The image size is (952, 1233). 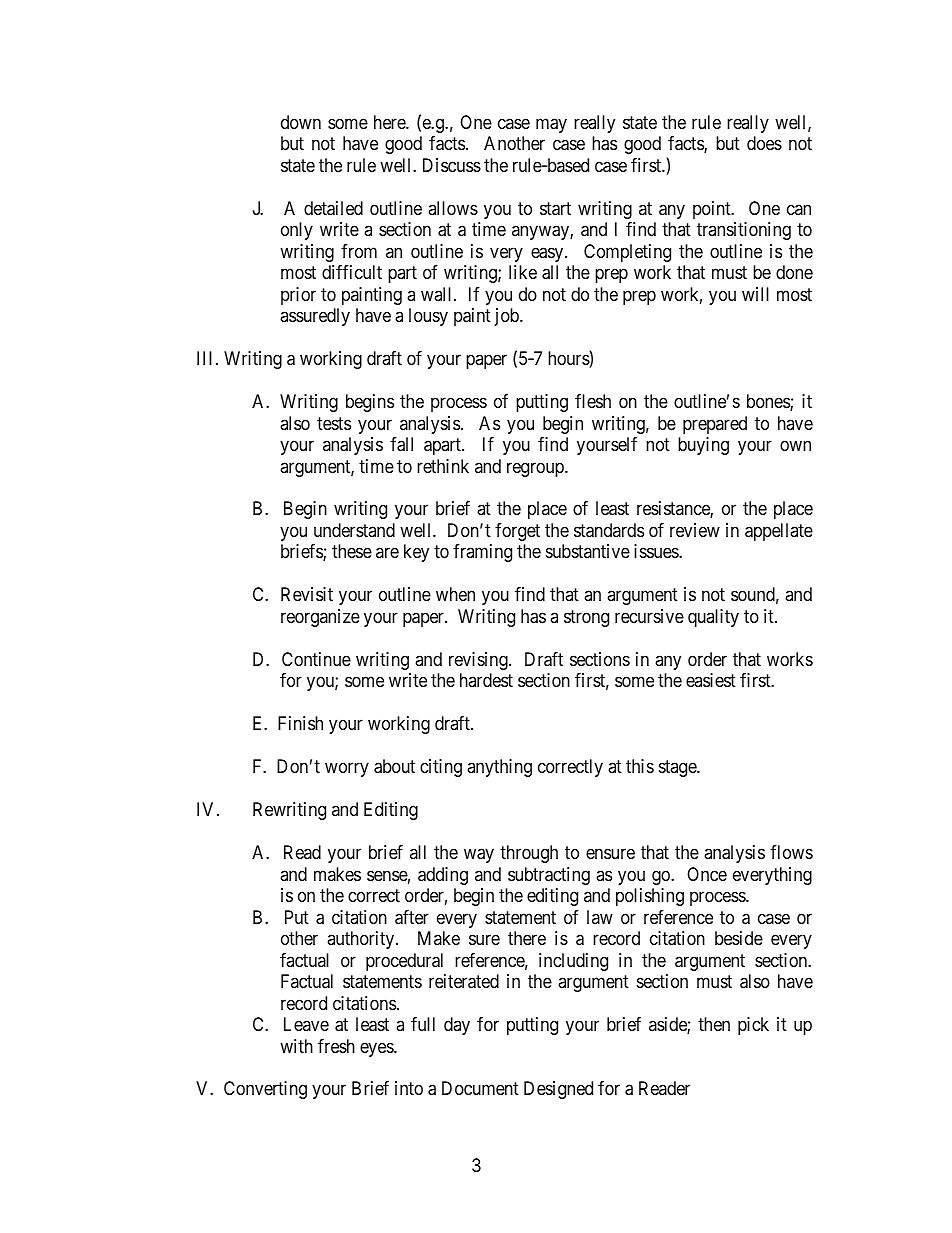 I want to click on day, so click(x=457, y=1026).
